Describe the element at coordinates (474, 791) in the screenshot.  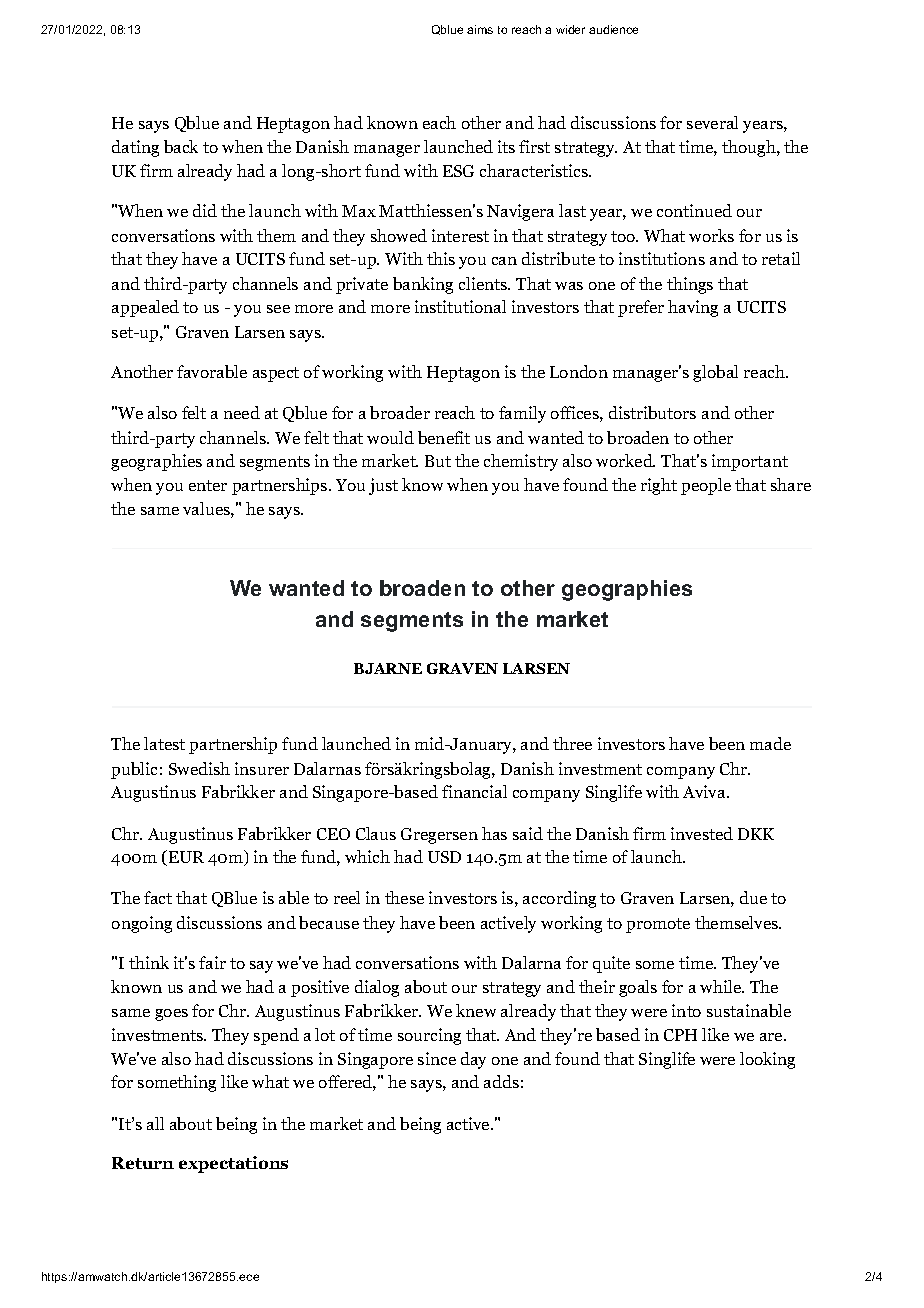
I see `financial` at that location.
